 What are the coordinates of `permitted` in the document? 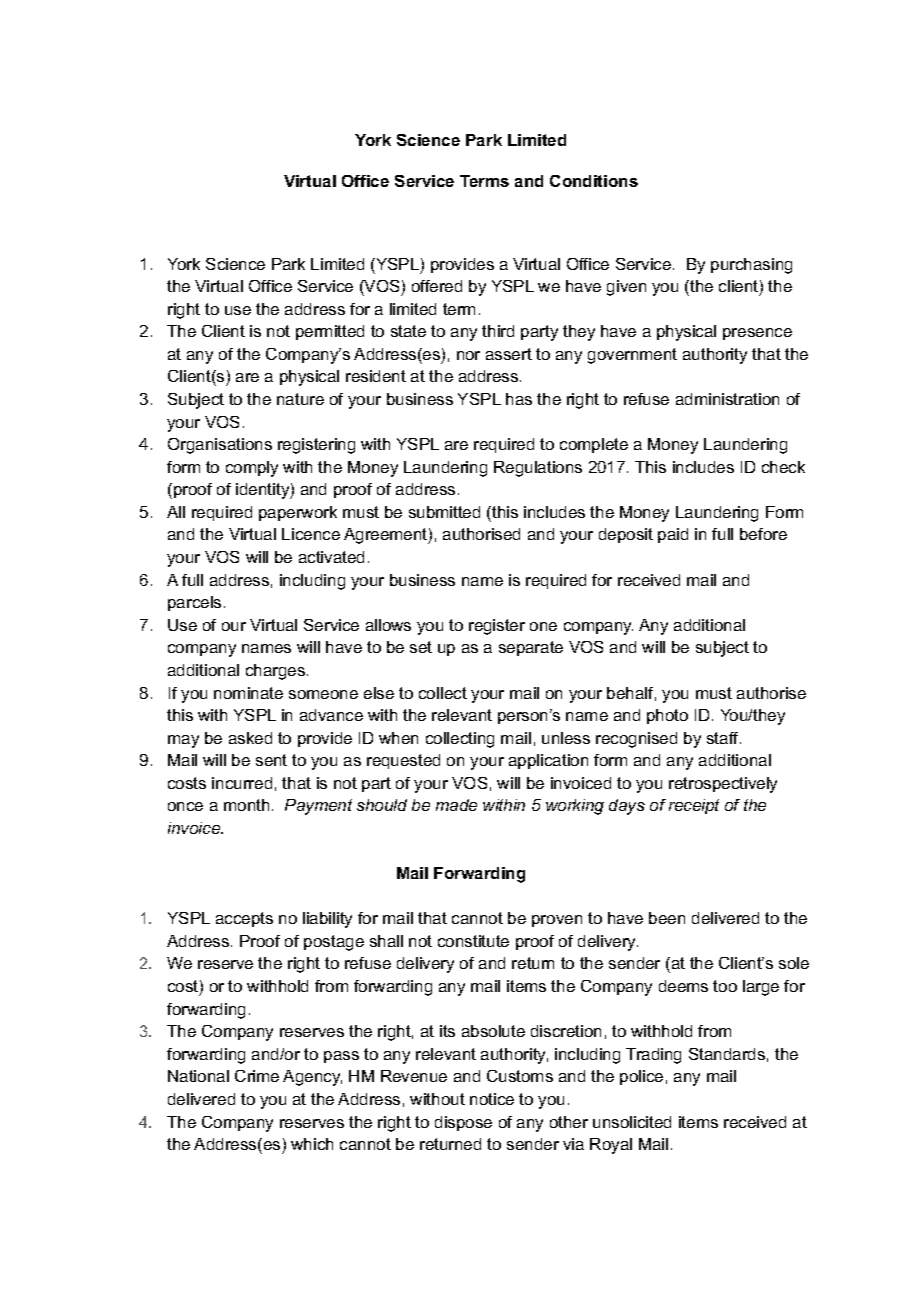 It's located at (330, 332).
